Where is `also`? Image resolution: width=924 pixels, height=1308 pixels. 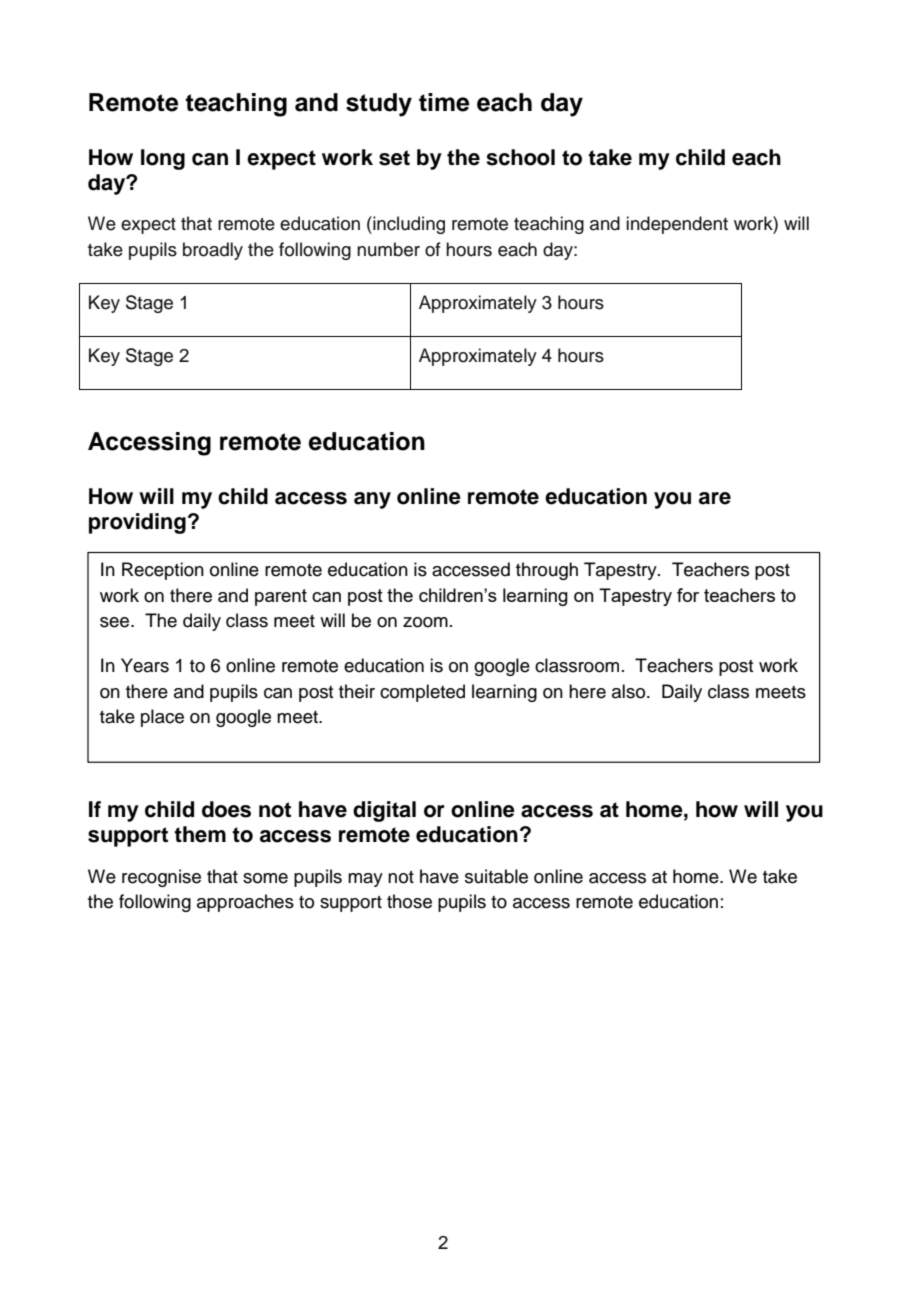
also is located at coordinates (630, 691).
